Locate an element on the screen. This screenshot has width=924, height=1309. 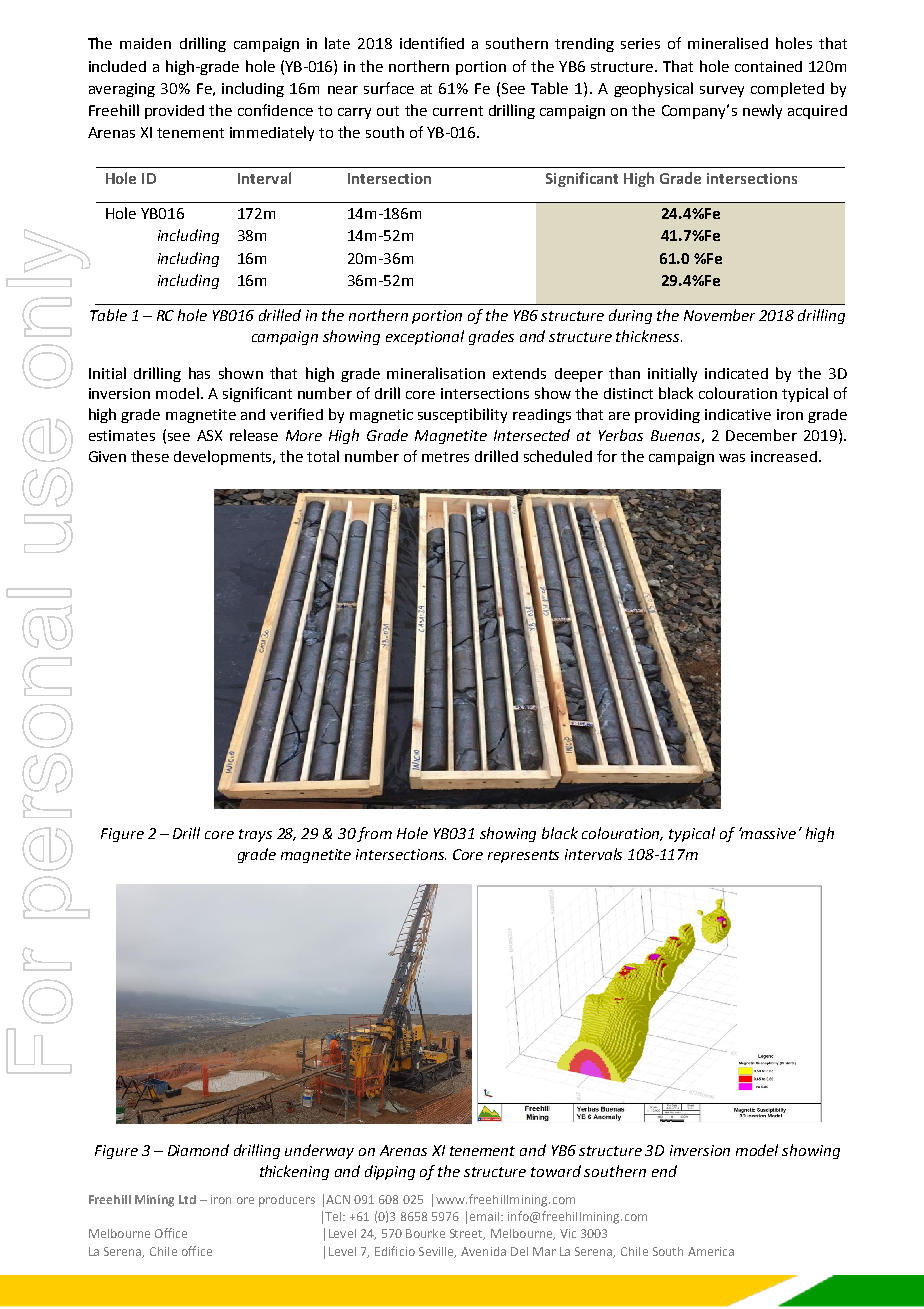
has is located at coordinates (199, 373).
